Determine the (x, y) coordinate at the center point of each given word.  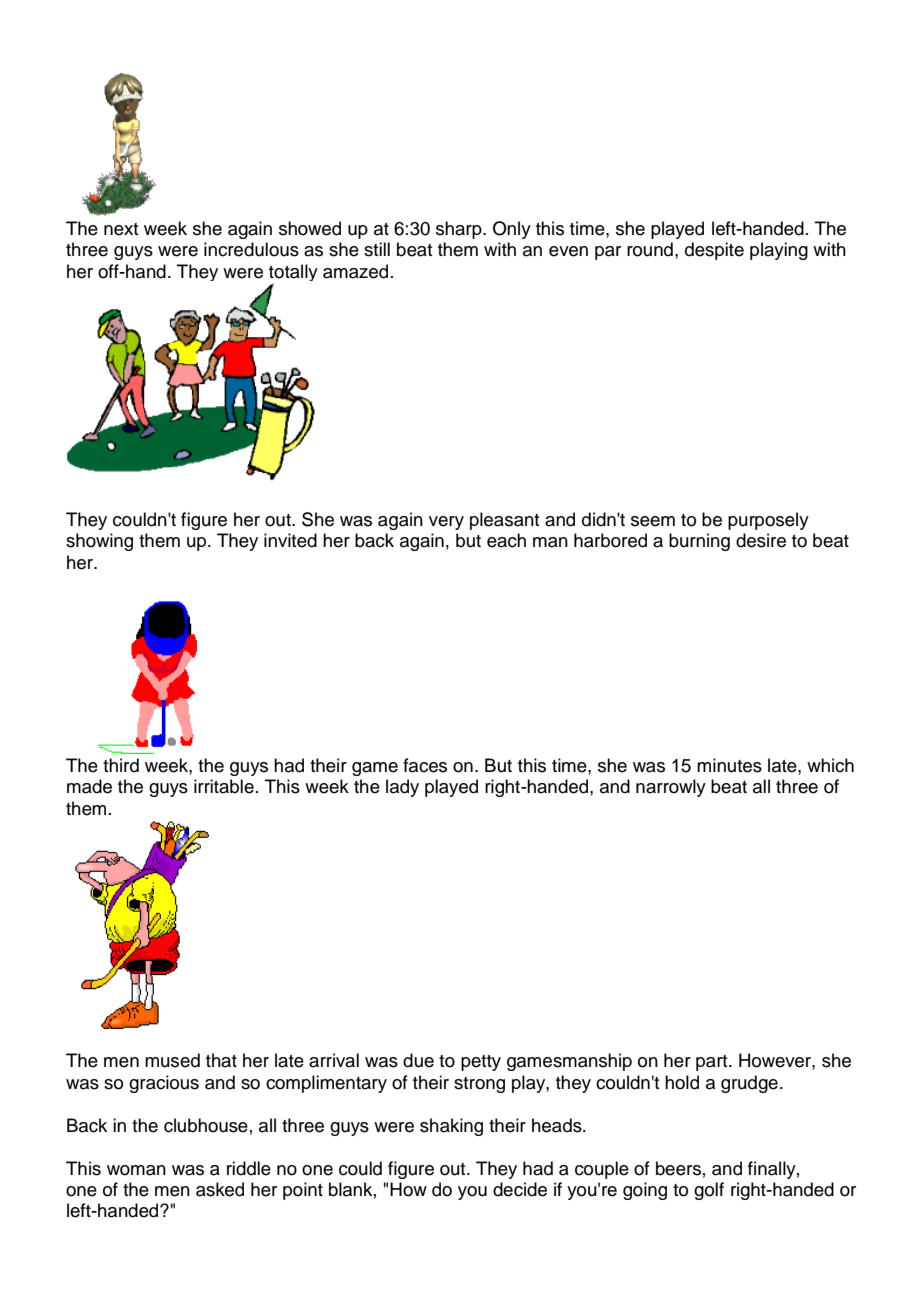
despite (714, 251)
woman (136, 1170)
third (121, 765)
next (121, 229)
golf (709, 1191)
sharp (460, 230)
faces (425, 765)
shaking (451, 1127)
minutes (729, 765)
